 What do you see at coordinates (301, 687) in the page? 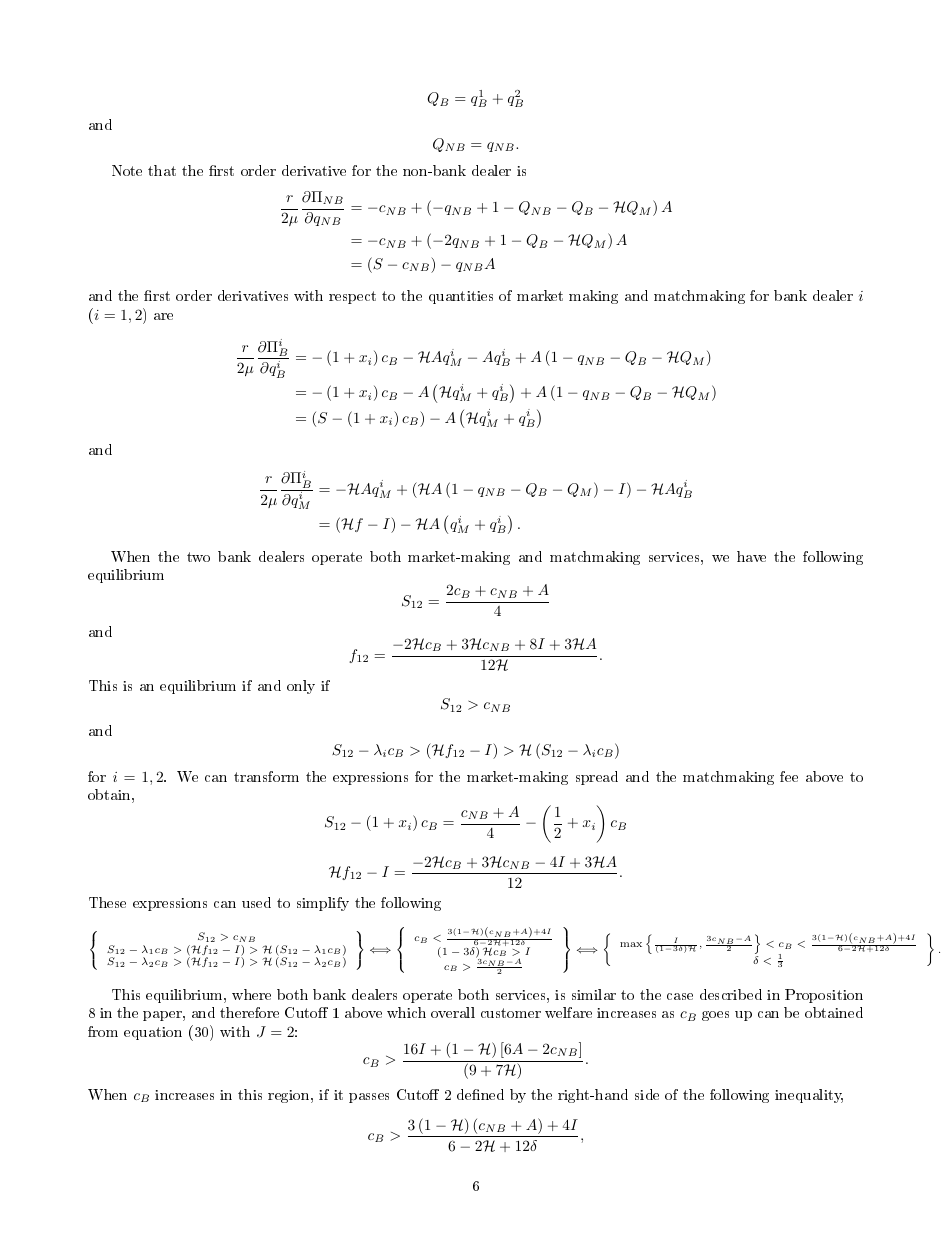
I see `only` at bounding box center [301, 687].
